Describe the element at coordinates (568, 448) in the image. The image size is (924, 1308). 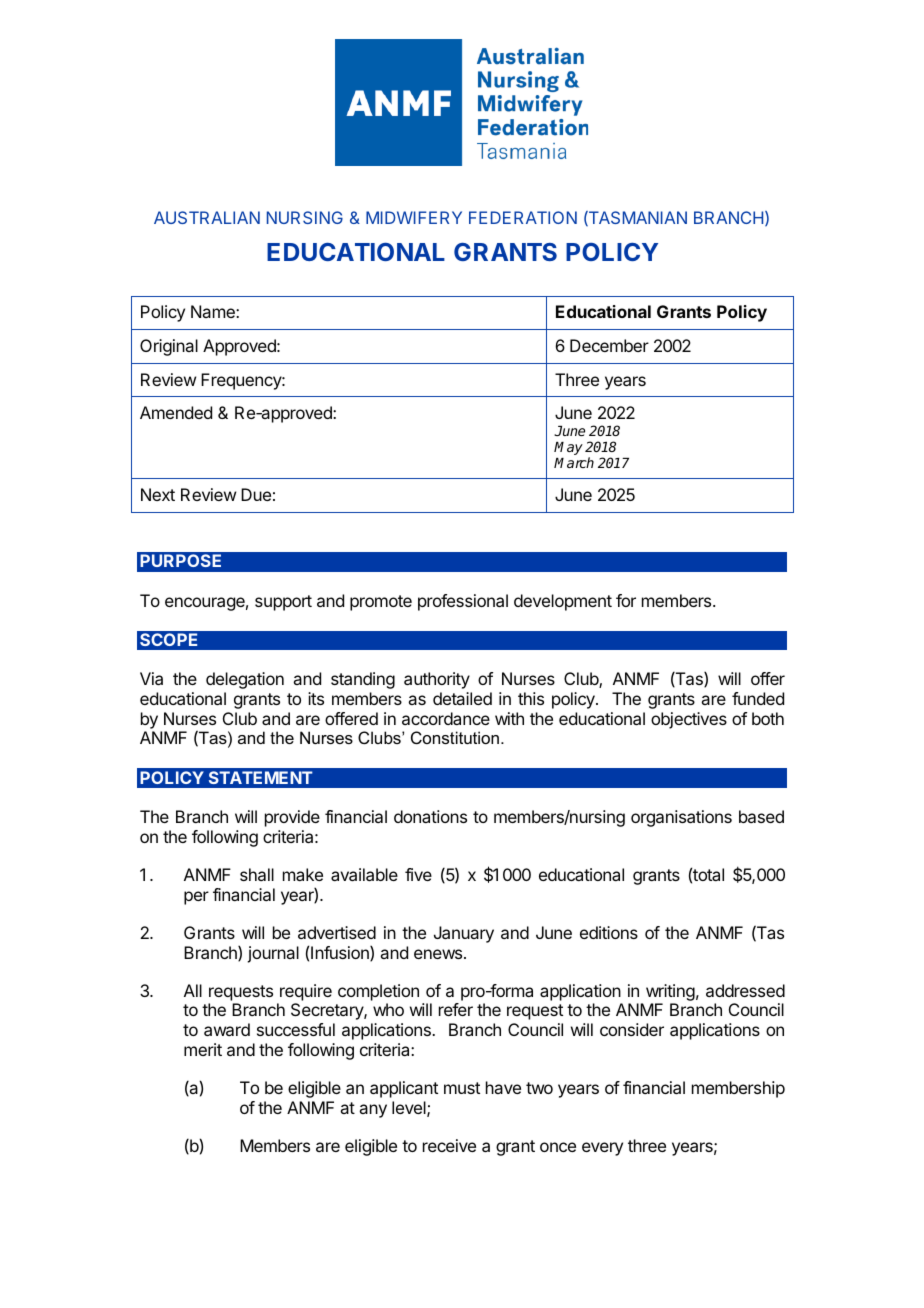
I see `May` at that location.
